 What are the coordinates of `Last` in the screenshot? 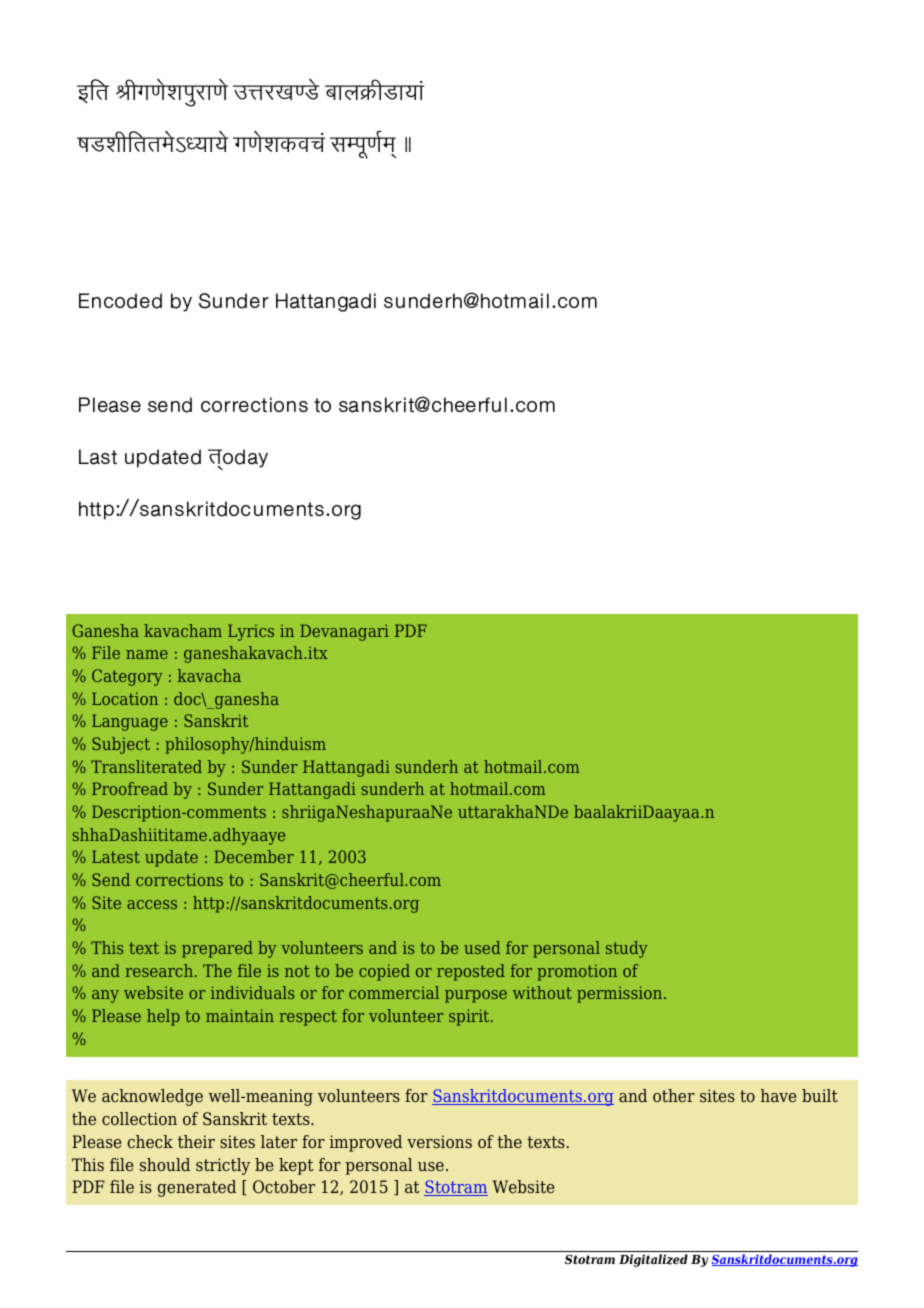 It's located at (98, 457).
